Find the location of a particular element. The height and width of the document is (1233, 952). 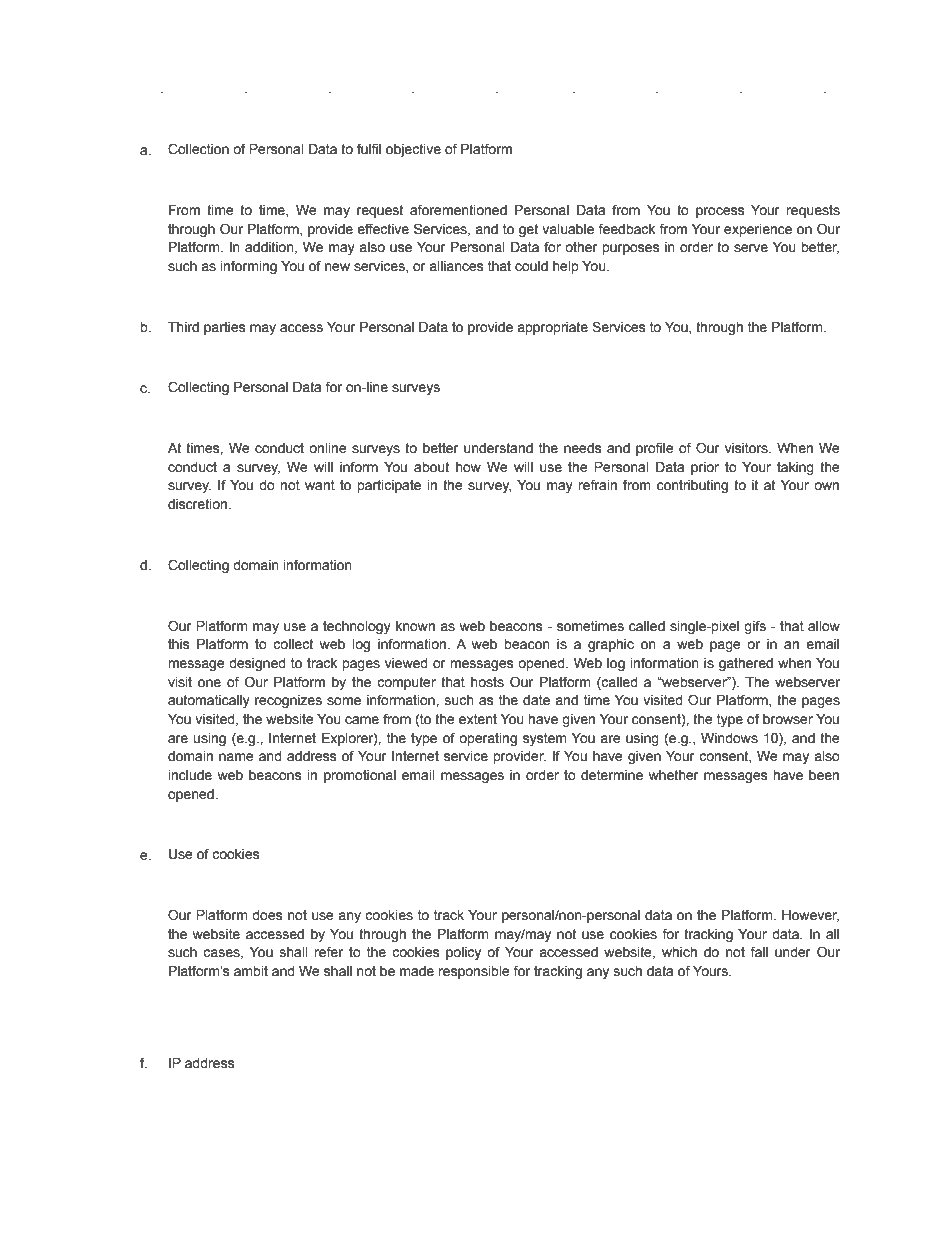

process is located at coordinates (720, 212).
